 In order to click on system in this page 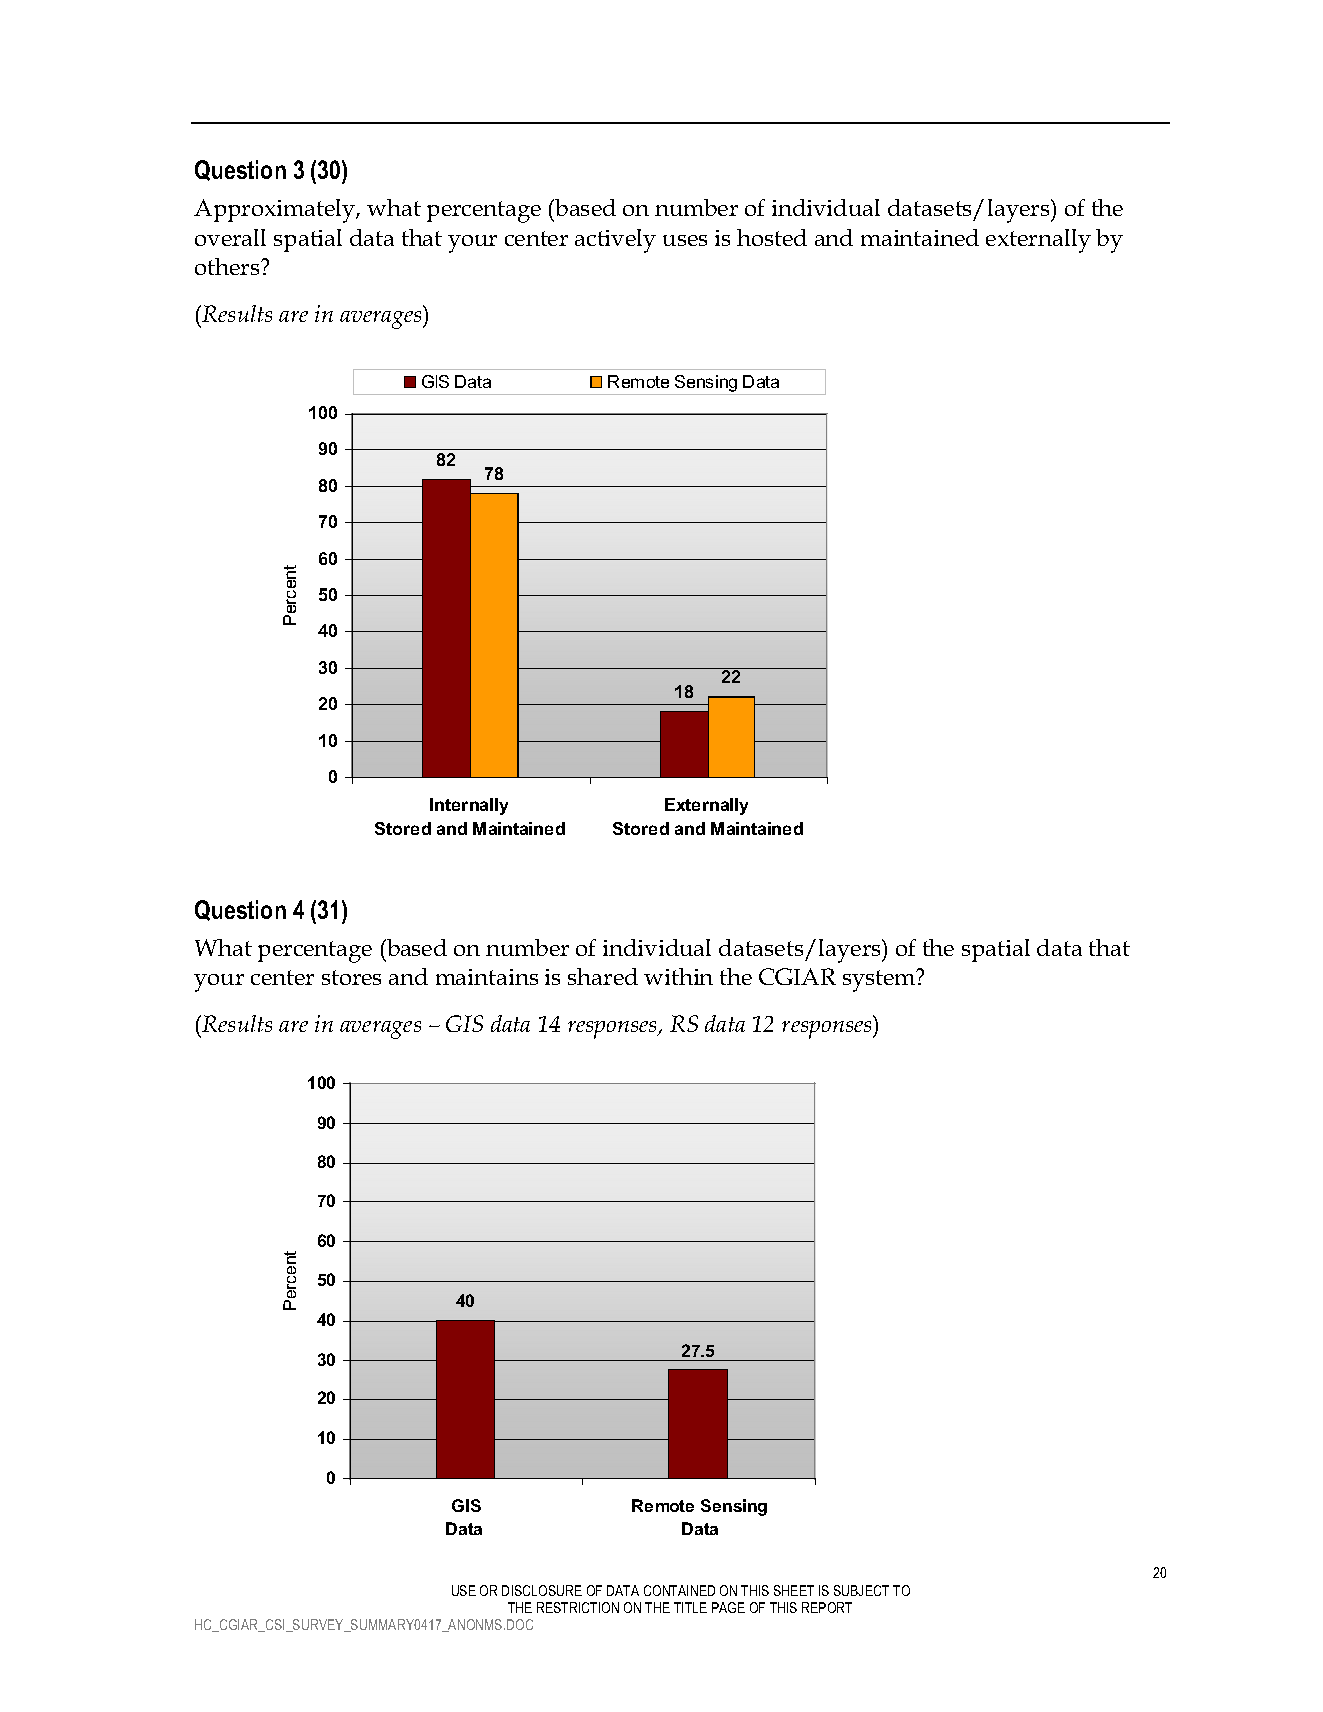, I will do `click(880, 980)`.
